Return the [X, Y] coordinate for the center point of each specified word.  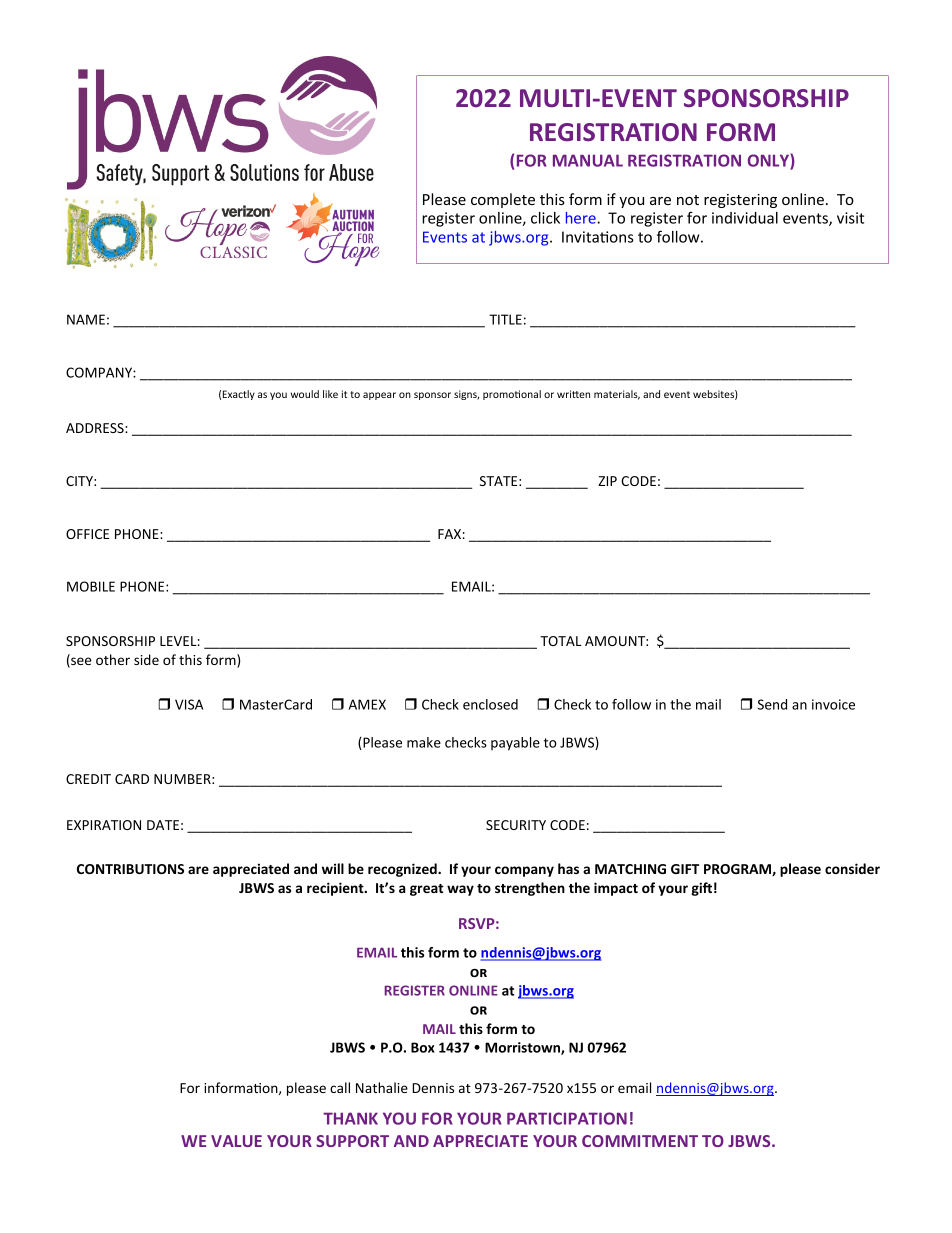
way [460, 890]
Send [772, 704]
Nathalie [382, 1087]
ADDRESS [96, 428]
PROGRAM [738, 870]
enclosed [490, 704]
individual [745, 218]
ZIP [607, 481]
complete [503, 200]
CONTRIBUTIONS [130, 869]
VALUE [236, 1141]
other [113, 659]
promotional [512, 395]
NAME [86, 319]
